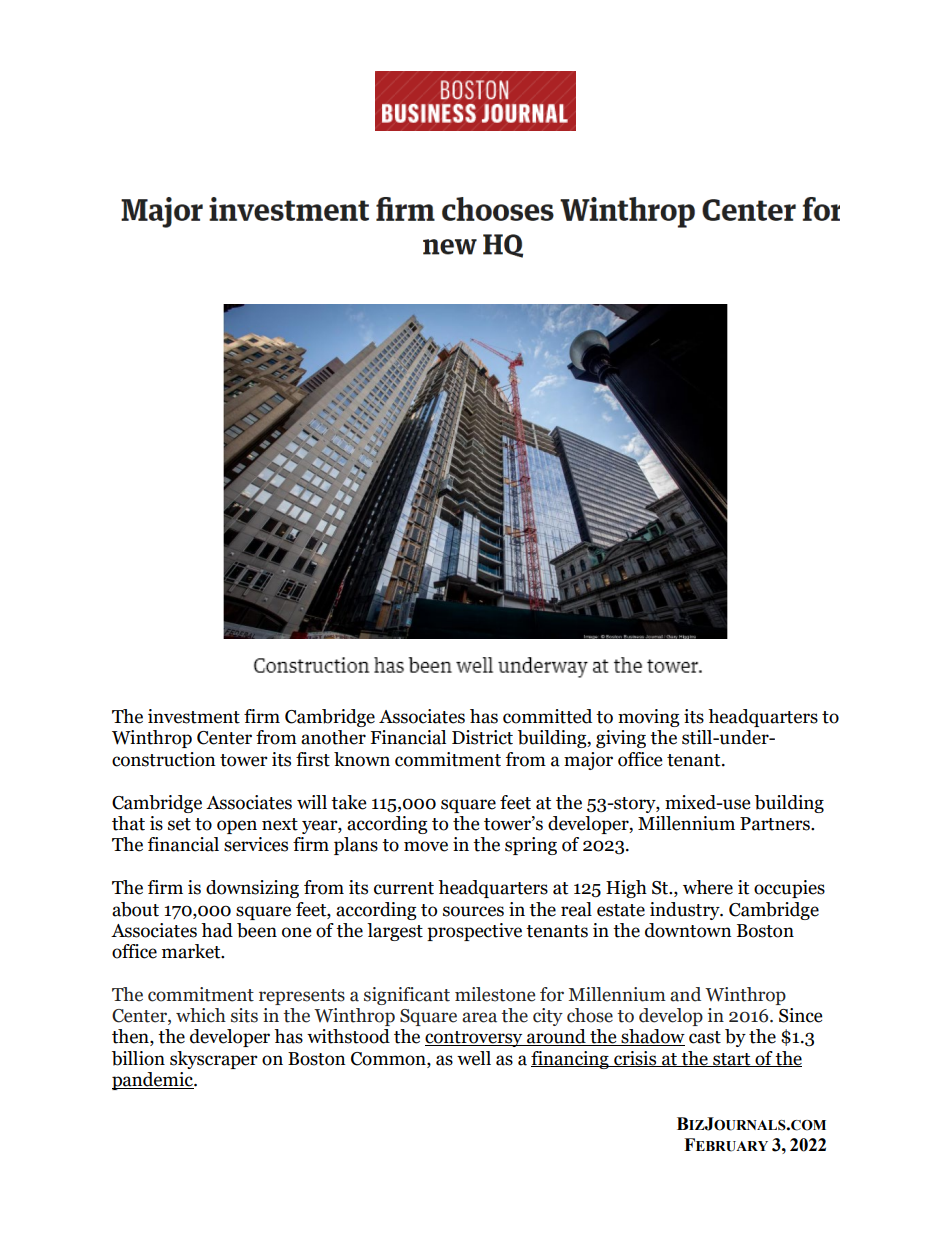 The width and height of the document is (952, 1233). I want to click on moving, so click(649, 718).
